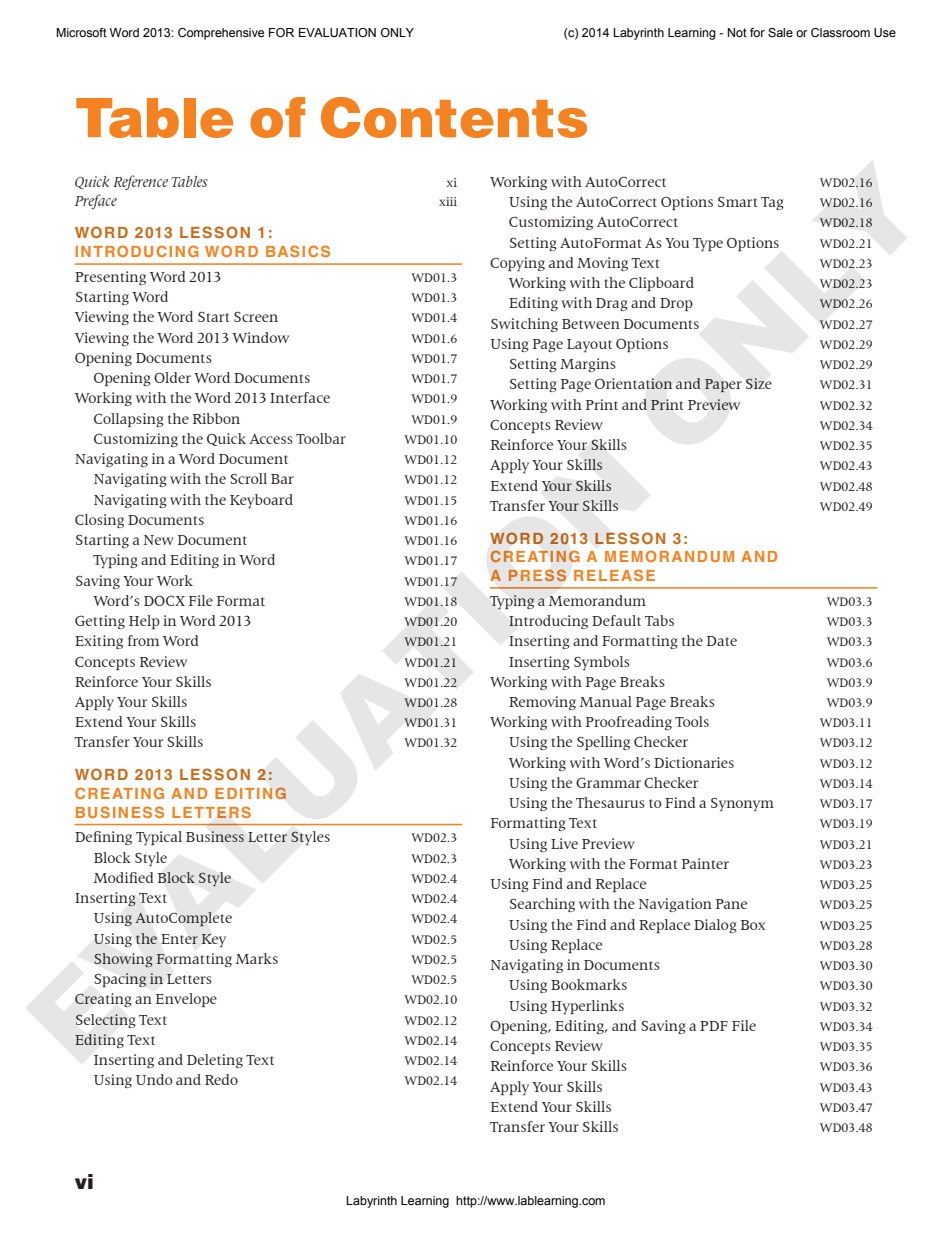 This screenshot has width=952, height=1233. Describe the element at coordinates (454, 117) in the screenshot. I see `Contents` at that location.
